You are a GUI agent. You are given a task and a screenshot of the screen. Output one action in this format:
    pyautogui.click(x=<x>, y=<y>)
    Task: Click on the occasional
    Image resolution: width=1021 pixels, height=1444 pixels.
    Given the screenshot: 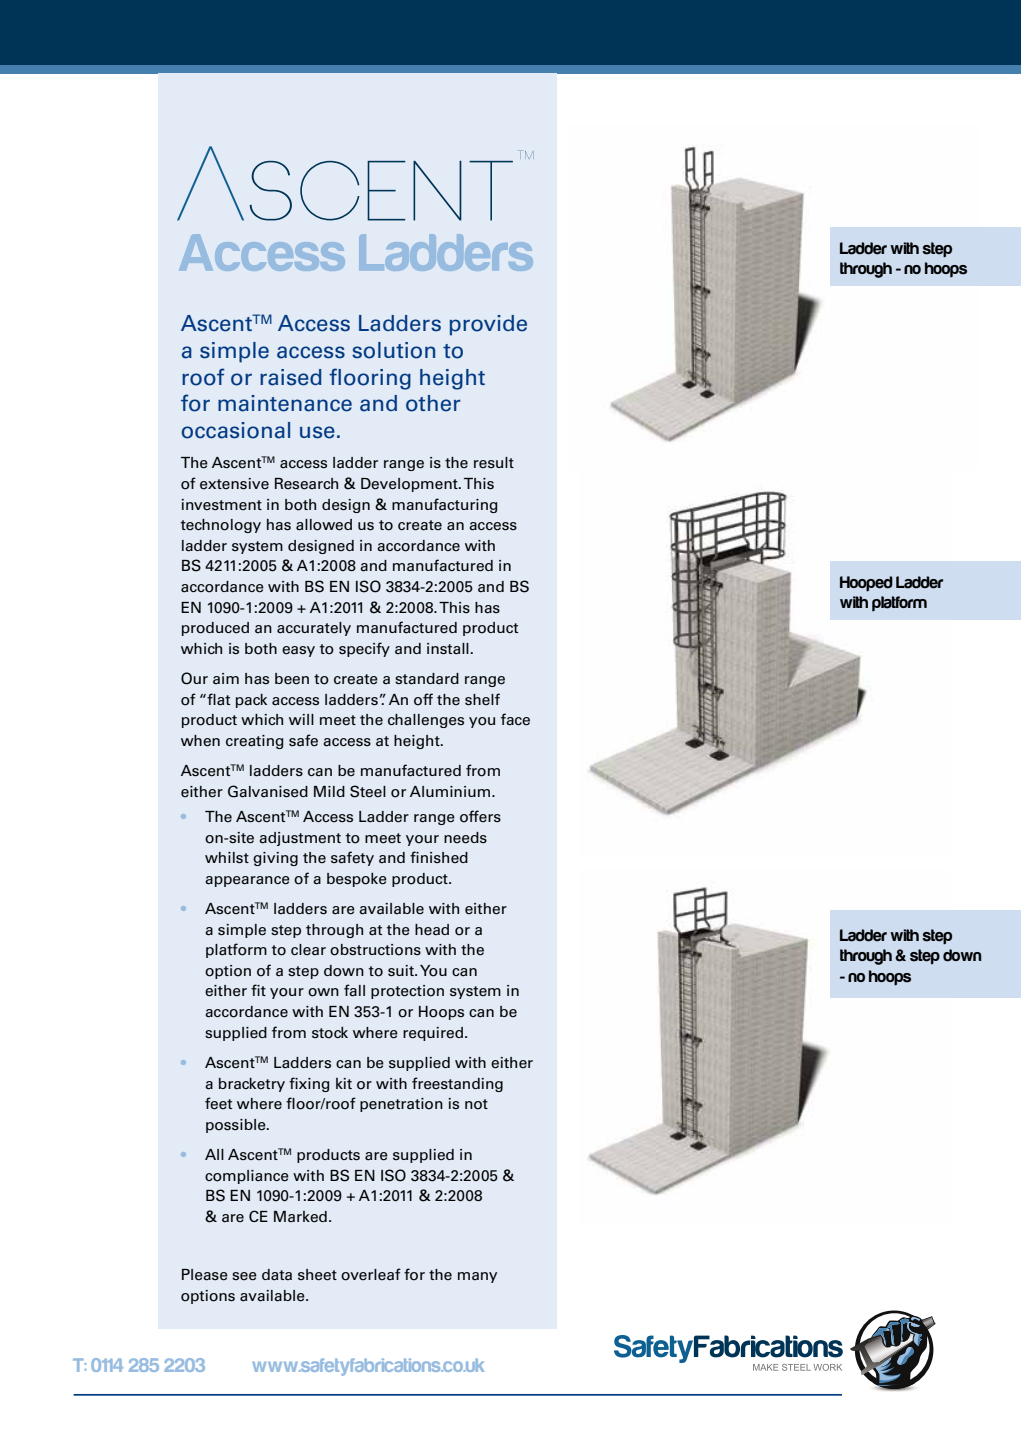 What is the action you would take?
    pyautogui.click(x=236, y=430)
